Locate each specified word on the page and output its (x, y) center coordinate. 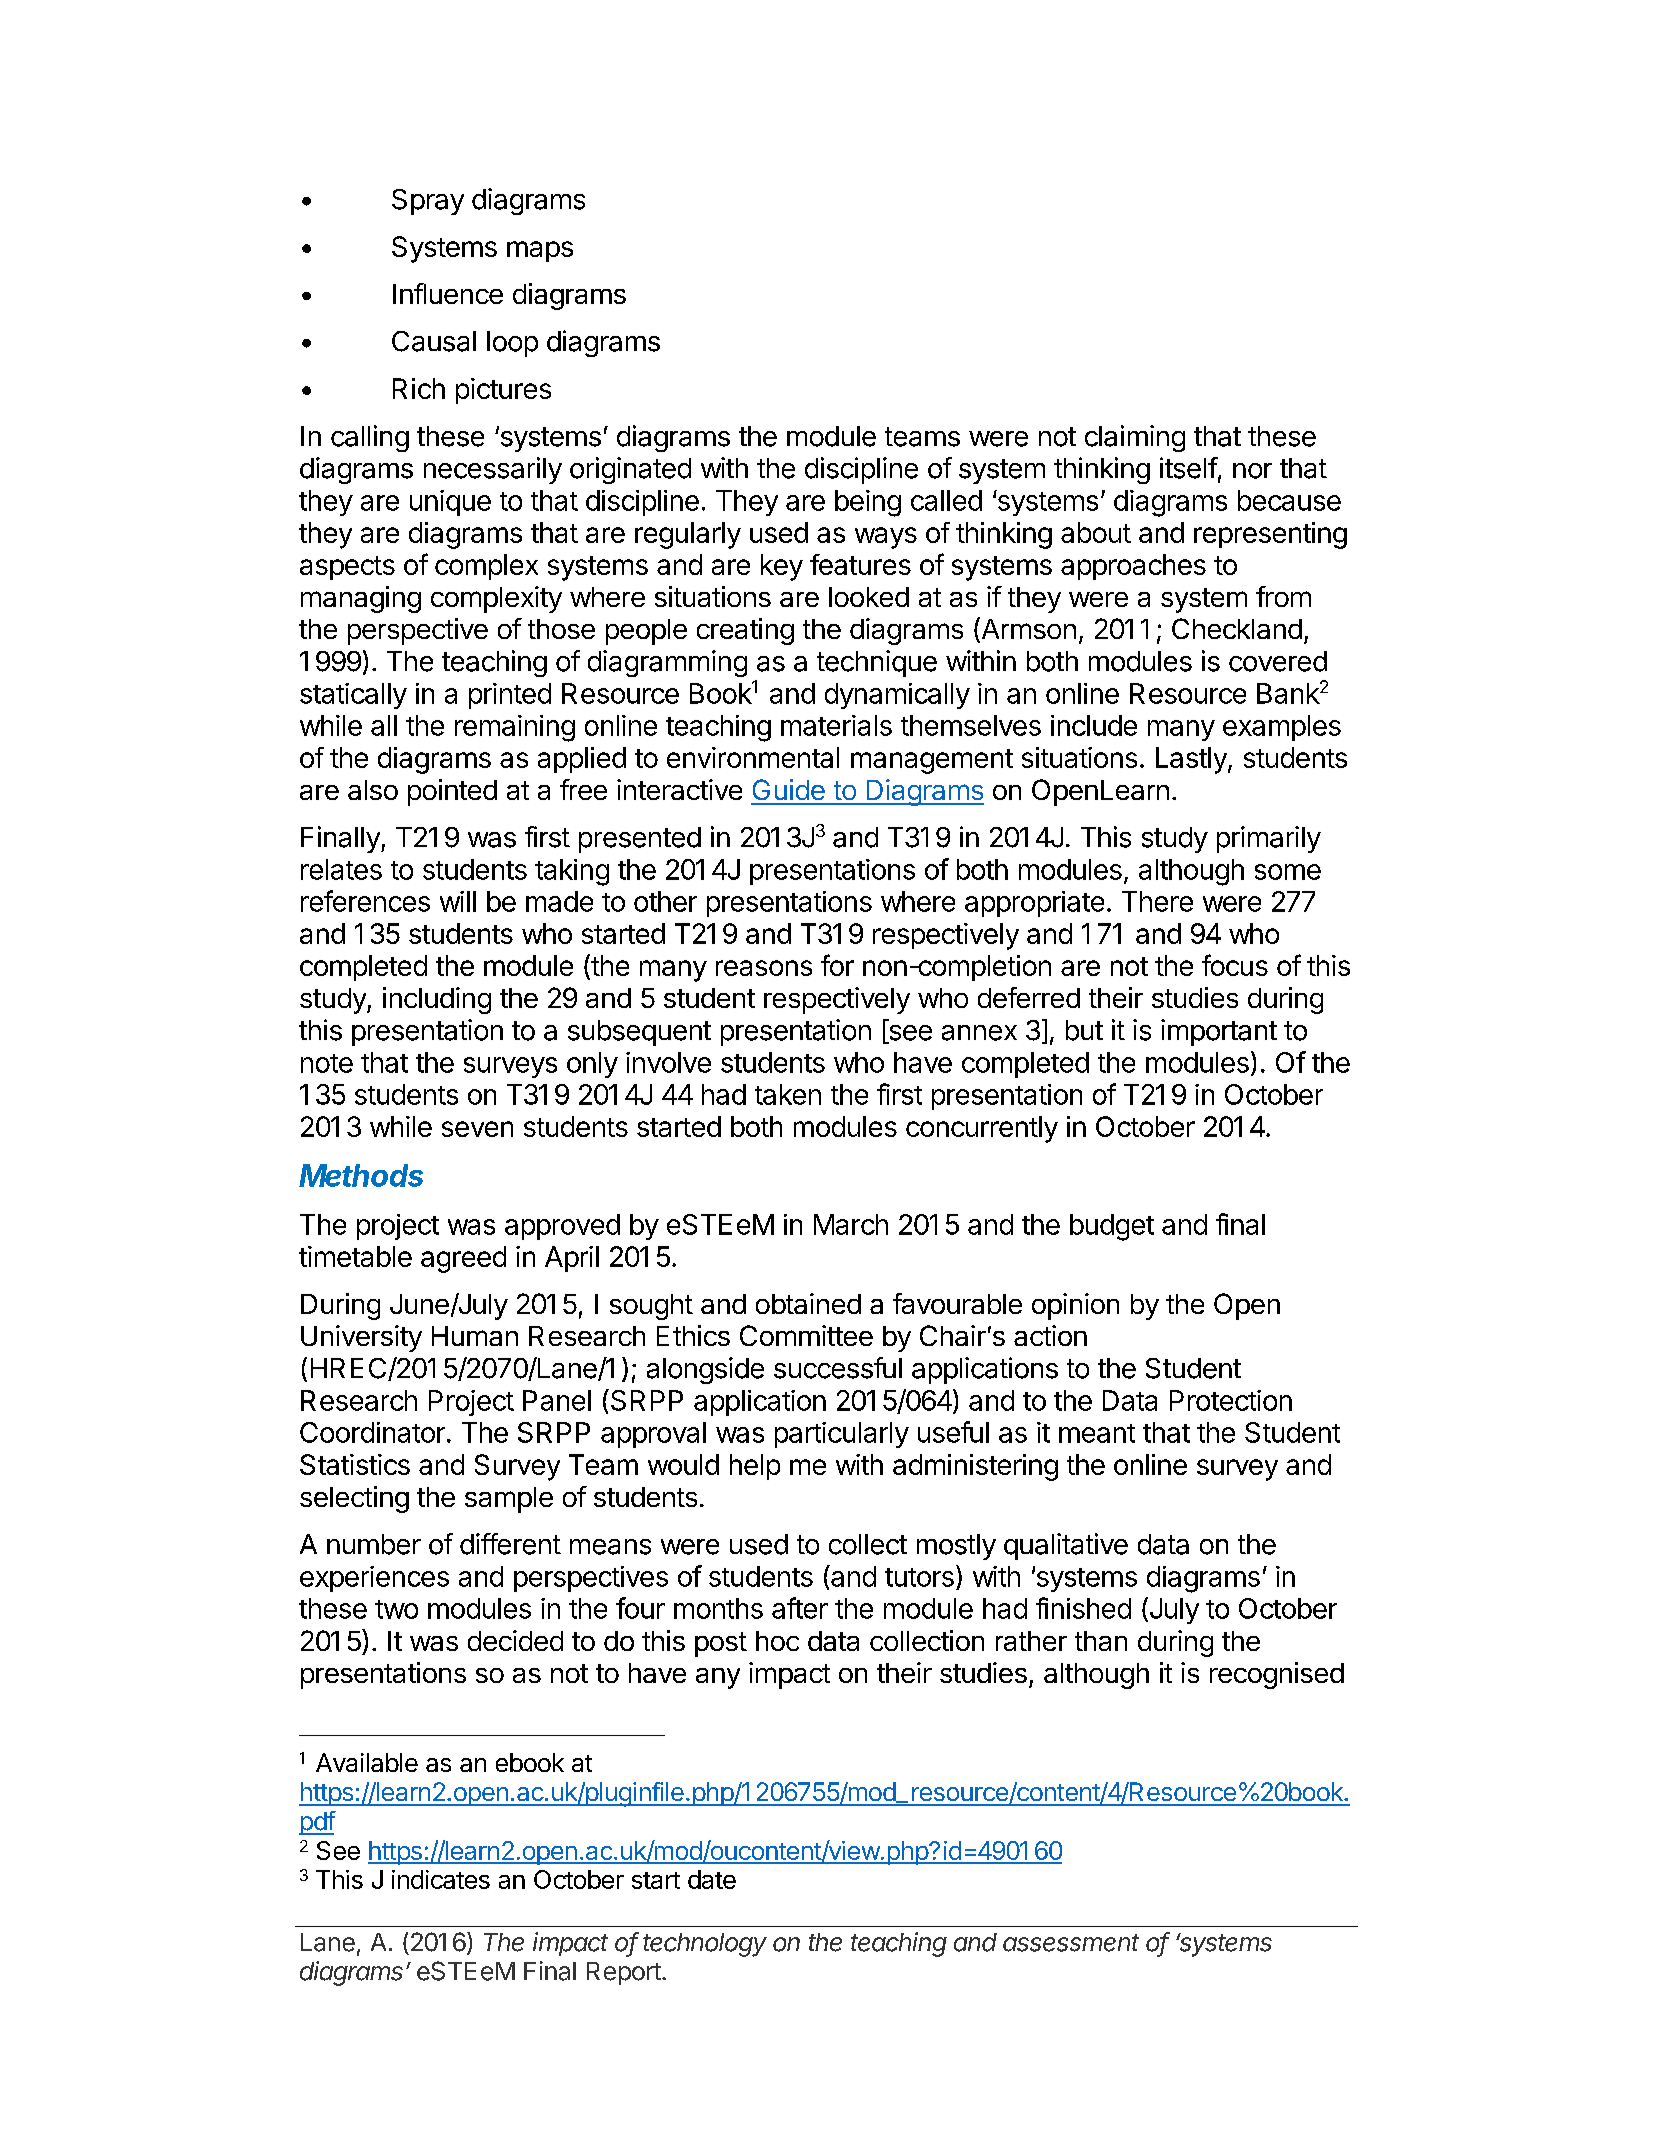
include (1094, 725)
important (1219, 1032)
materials (836, 725)
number (374, 1544)
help (755, 1467)
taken (788, 1094)
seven (477, 1129)
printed (510, 696)
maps (540, 251)
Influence (448, 293)
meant (1097, 1433)
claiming (1135, 438)
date (712, 1879)
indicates (441, 1879)
